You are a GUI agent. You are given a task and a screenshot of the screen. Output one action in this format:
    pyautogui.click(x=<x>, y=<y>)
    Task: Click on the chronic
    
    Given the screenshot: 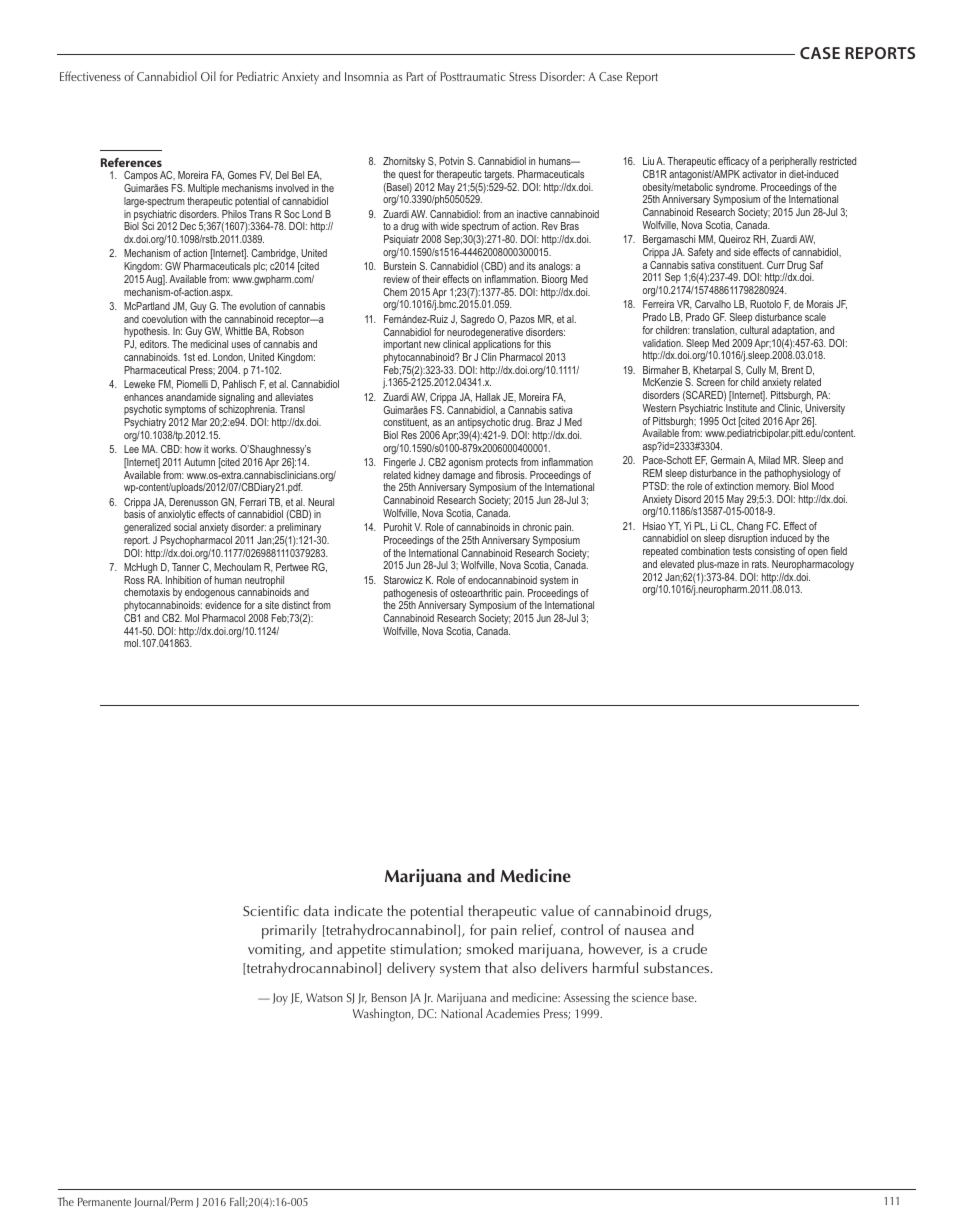 What is the action you would take?
    pyautogui.click(x=537, y=527)
